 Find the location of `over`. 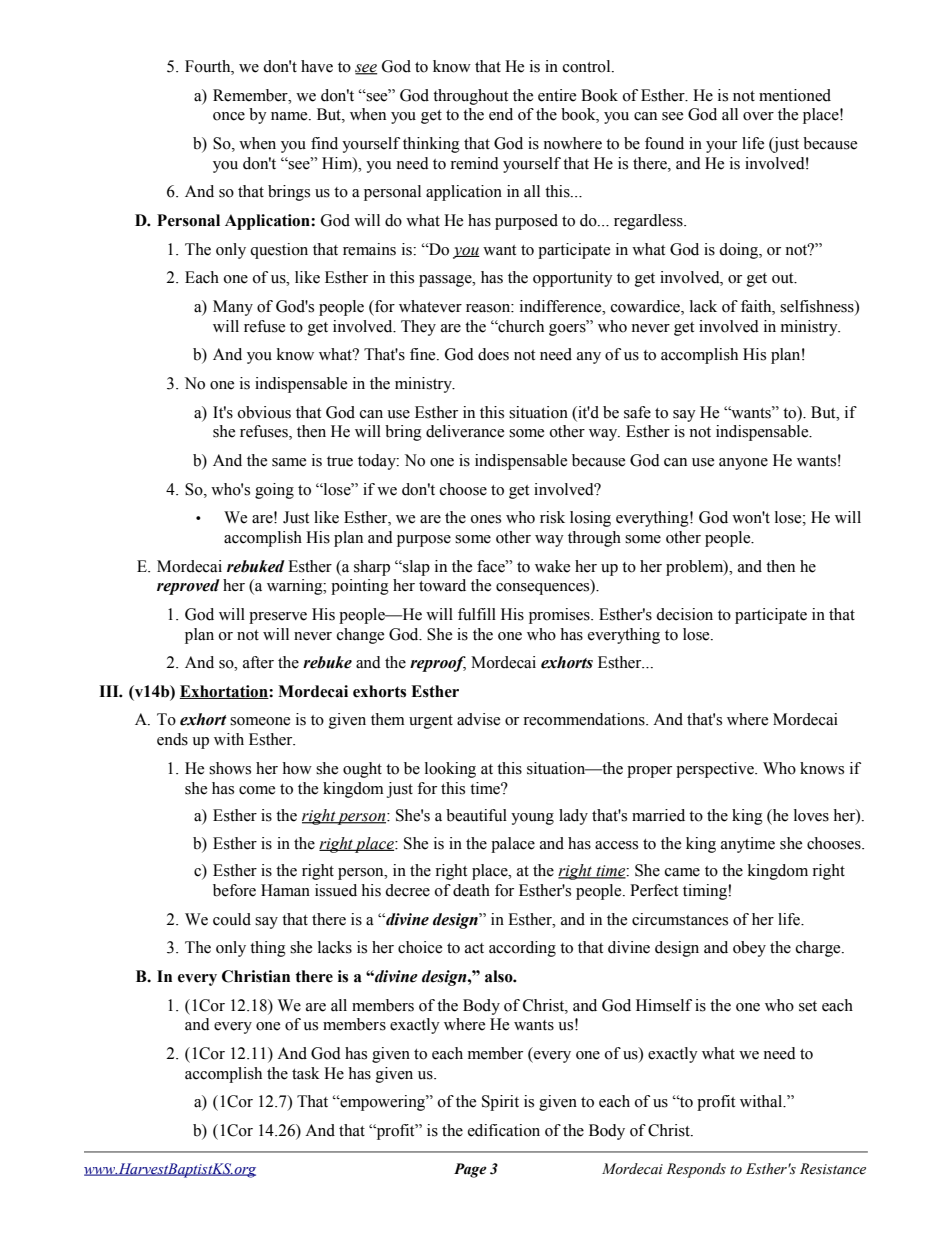

over is located at coordinates (758, 116).
